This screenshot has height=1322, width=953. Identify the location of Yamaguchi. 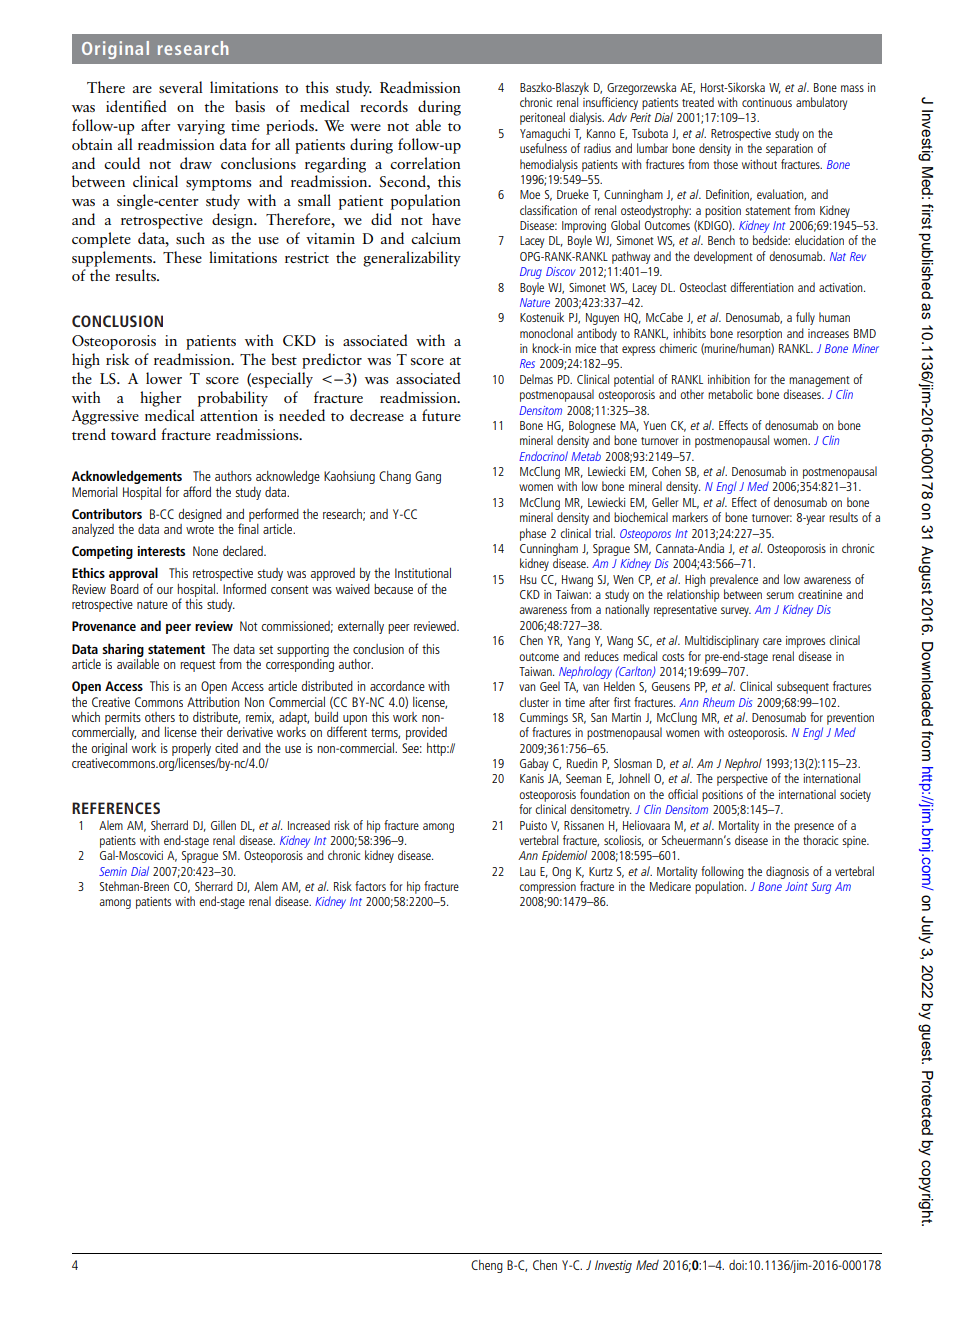
(545, 134).
